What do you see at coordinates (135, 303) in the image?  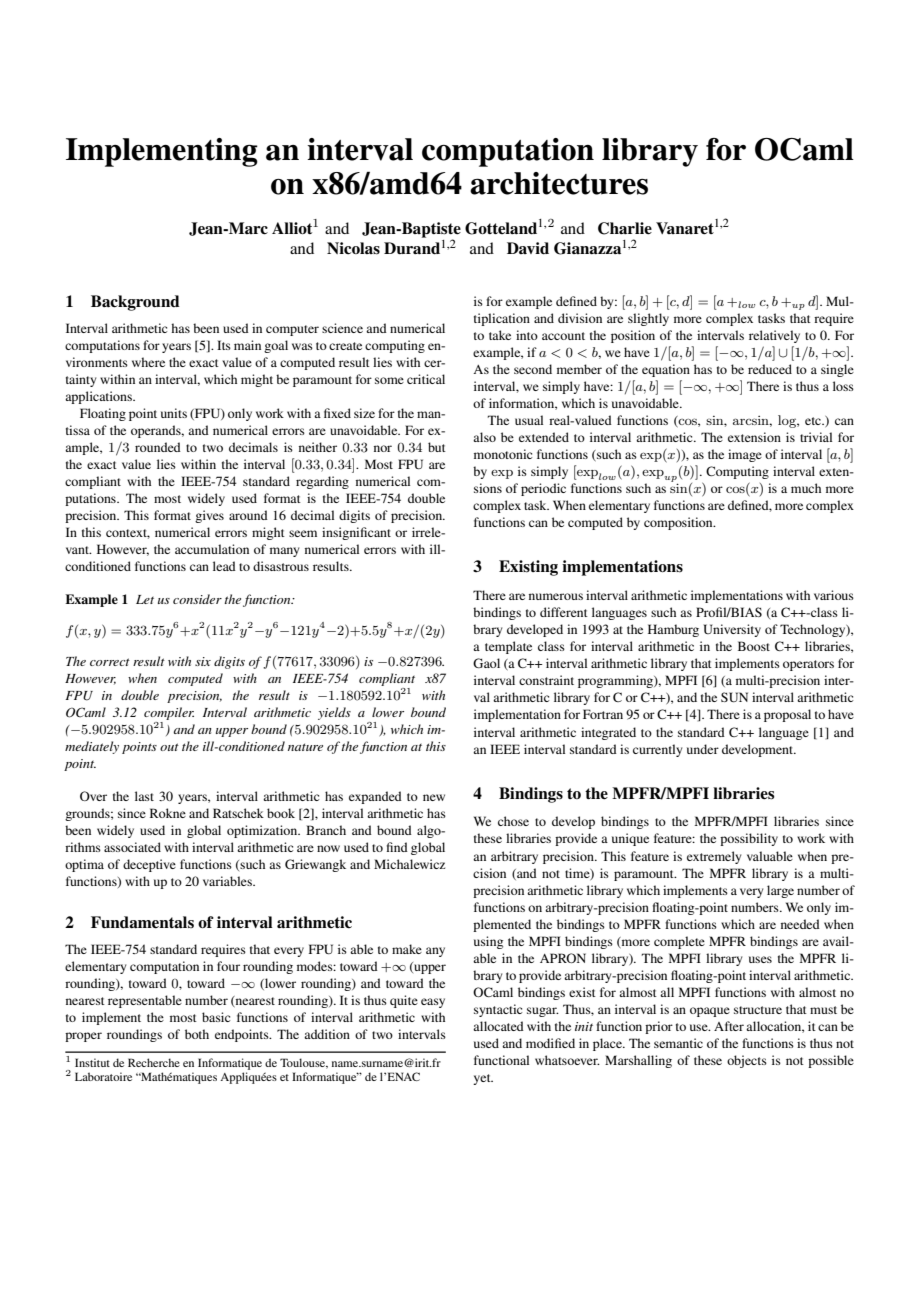 I see `Background` at bounding box center [135, 303].
